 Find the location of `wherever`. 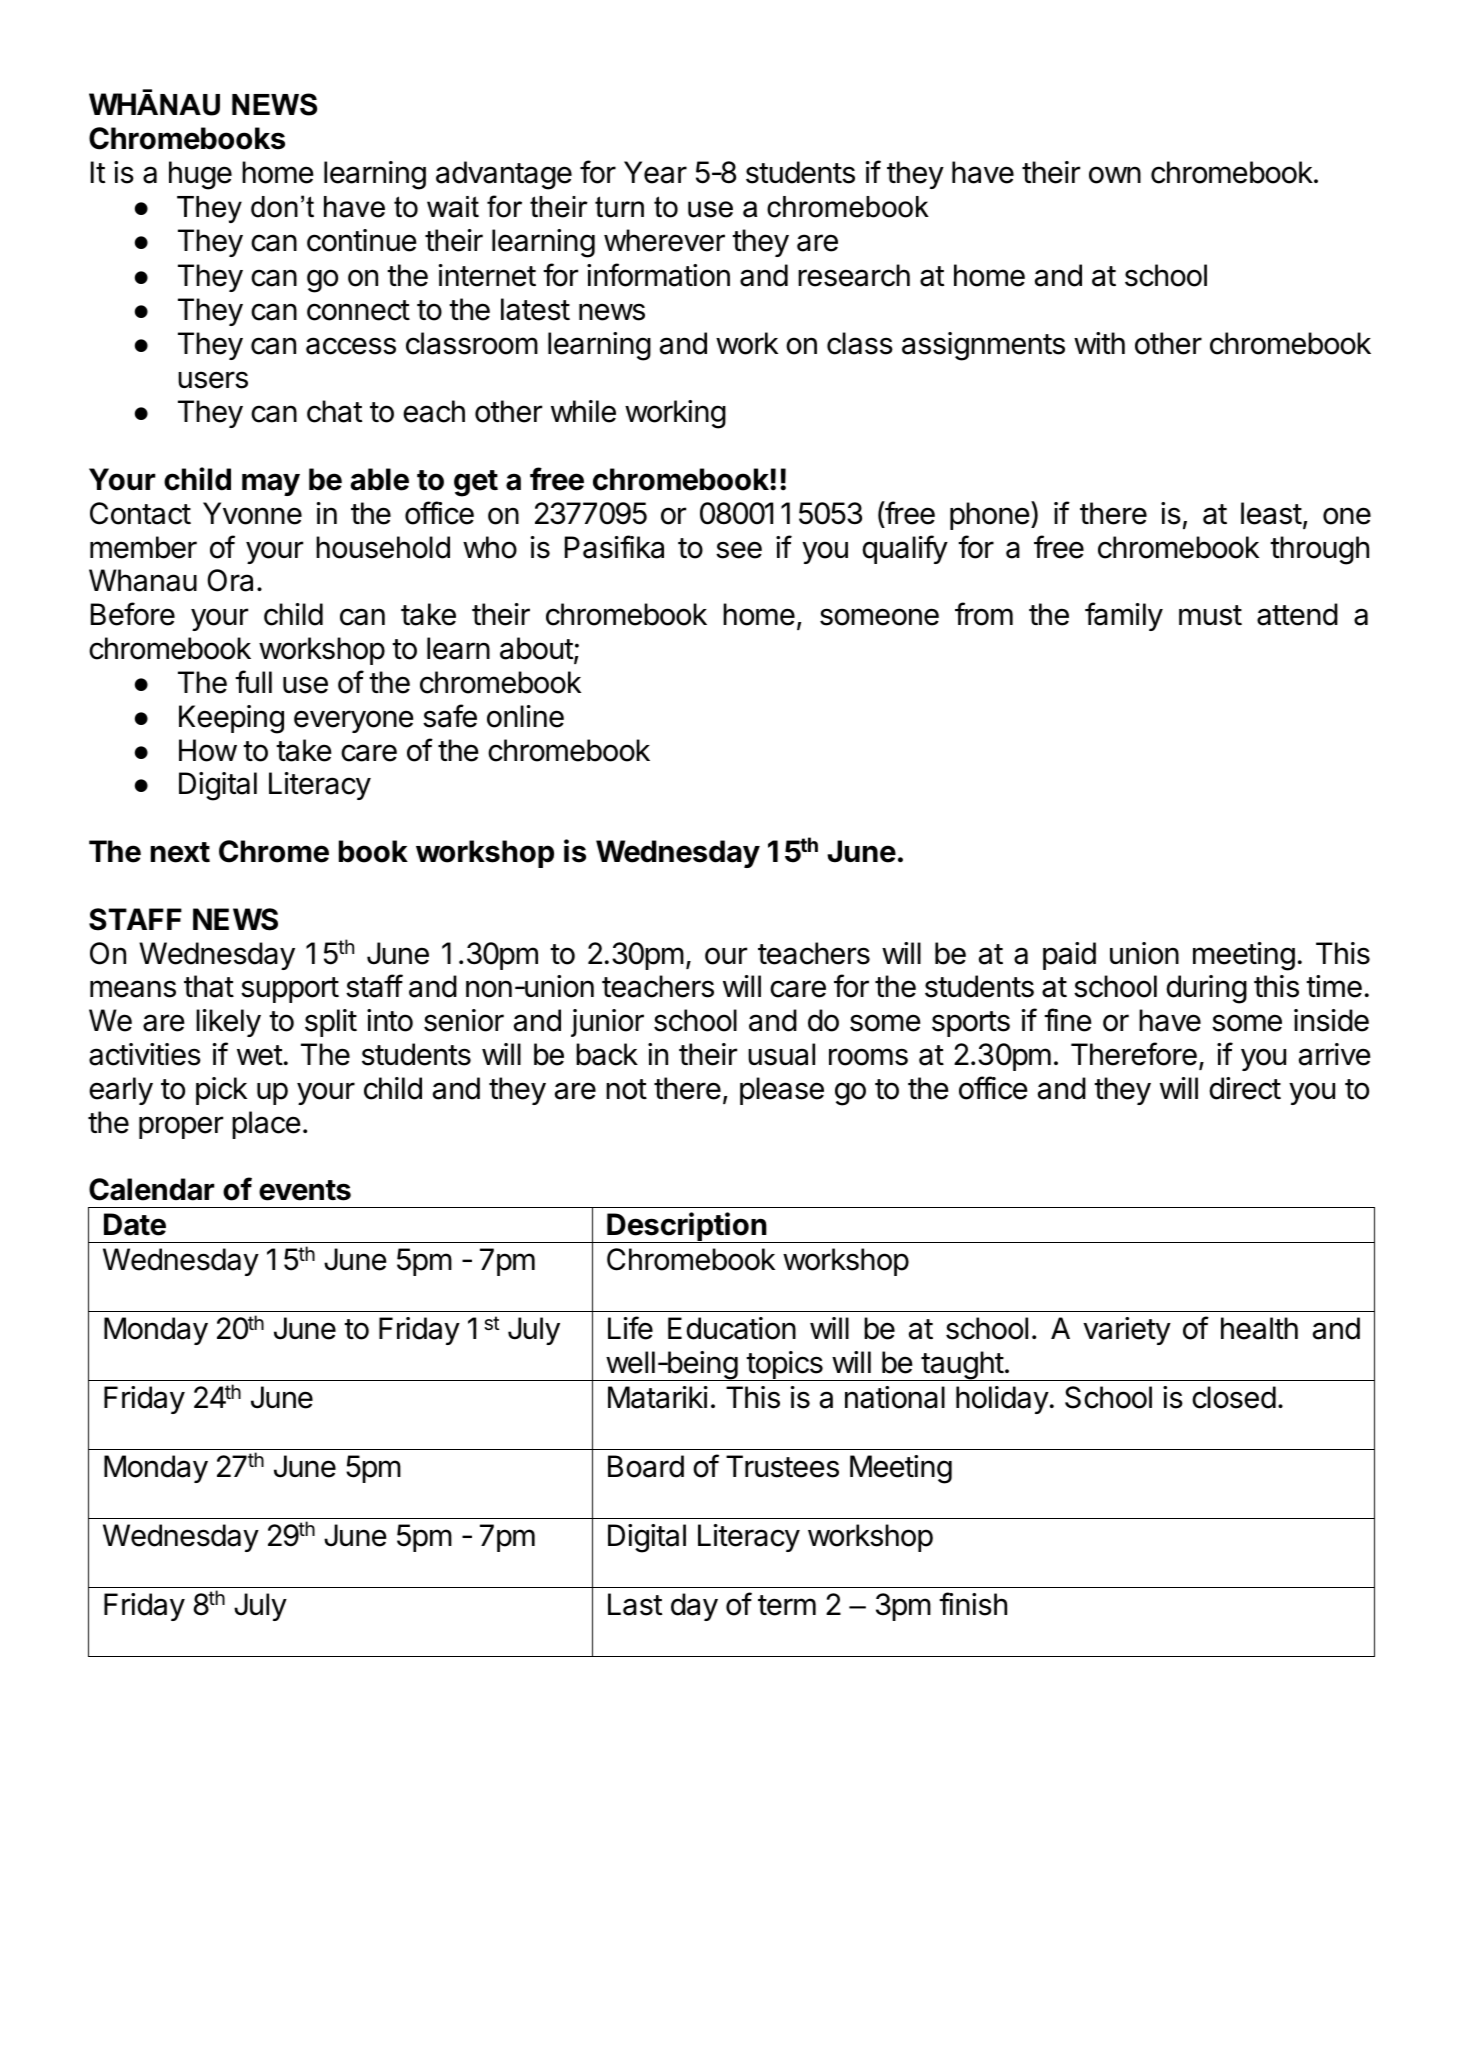

wherever is located at coordinates (664, 240).
